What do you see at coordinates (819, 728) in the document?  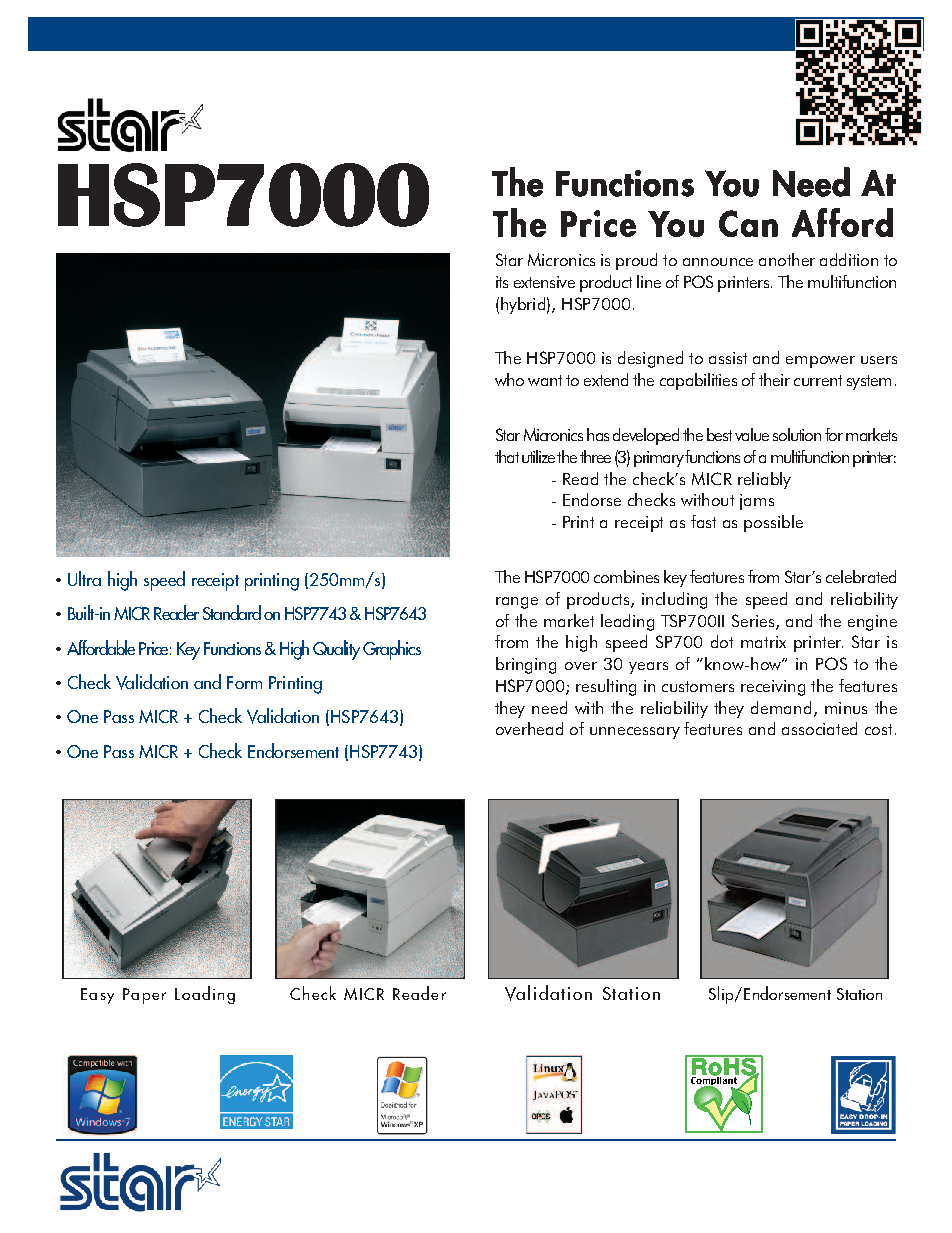 I see `associated` at bounding box center [819, 728].
